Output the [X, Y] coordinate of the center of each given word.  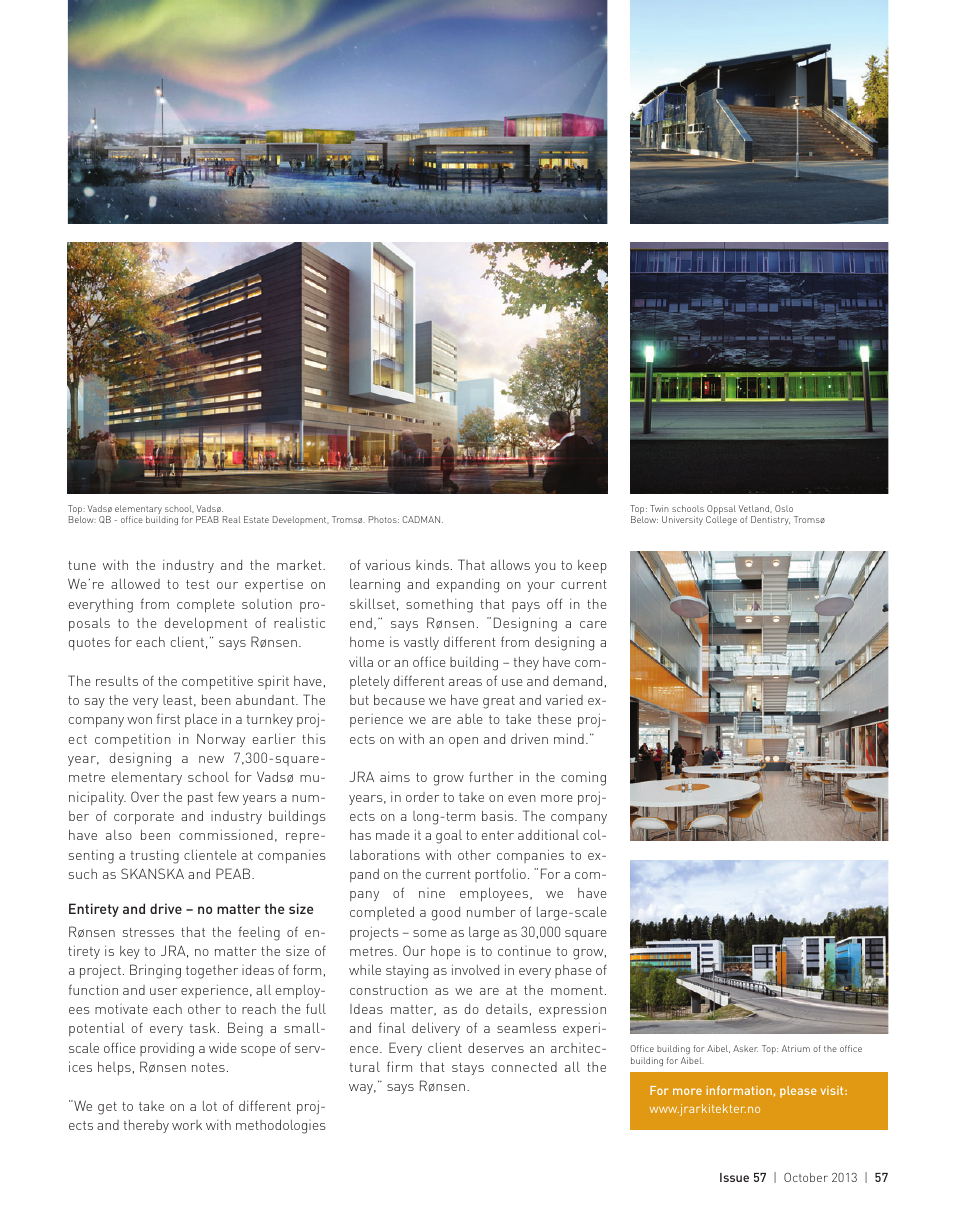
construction [389, 990]
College [721, 521]
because [399, 699]
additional [548, 834]
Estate [256, 519]
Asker [745, 1048]
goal [449, 837]
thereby [146, 1126]
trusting [155, 857]
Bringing [155, 971]
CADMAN [423, 519]
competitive [217, 682]
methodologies [281, 1126]
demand [577, 680]
